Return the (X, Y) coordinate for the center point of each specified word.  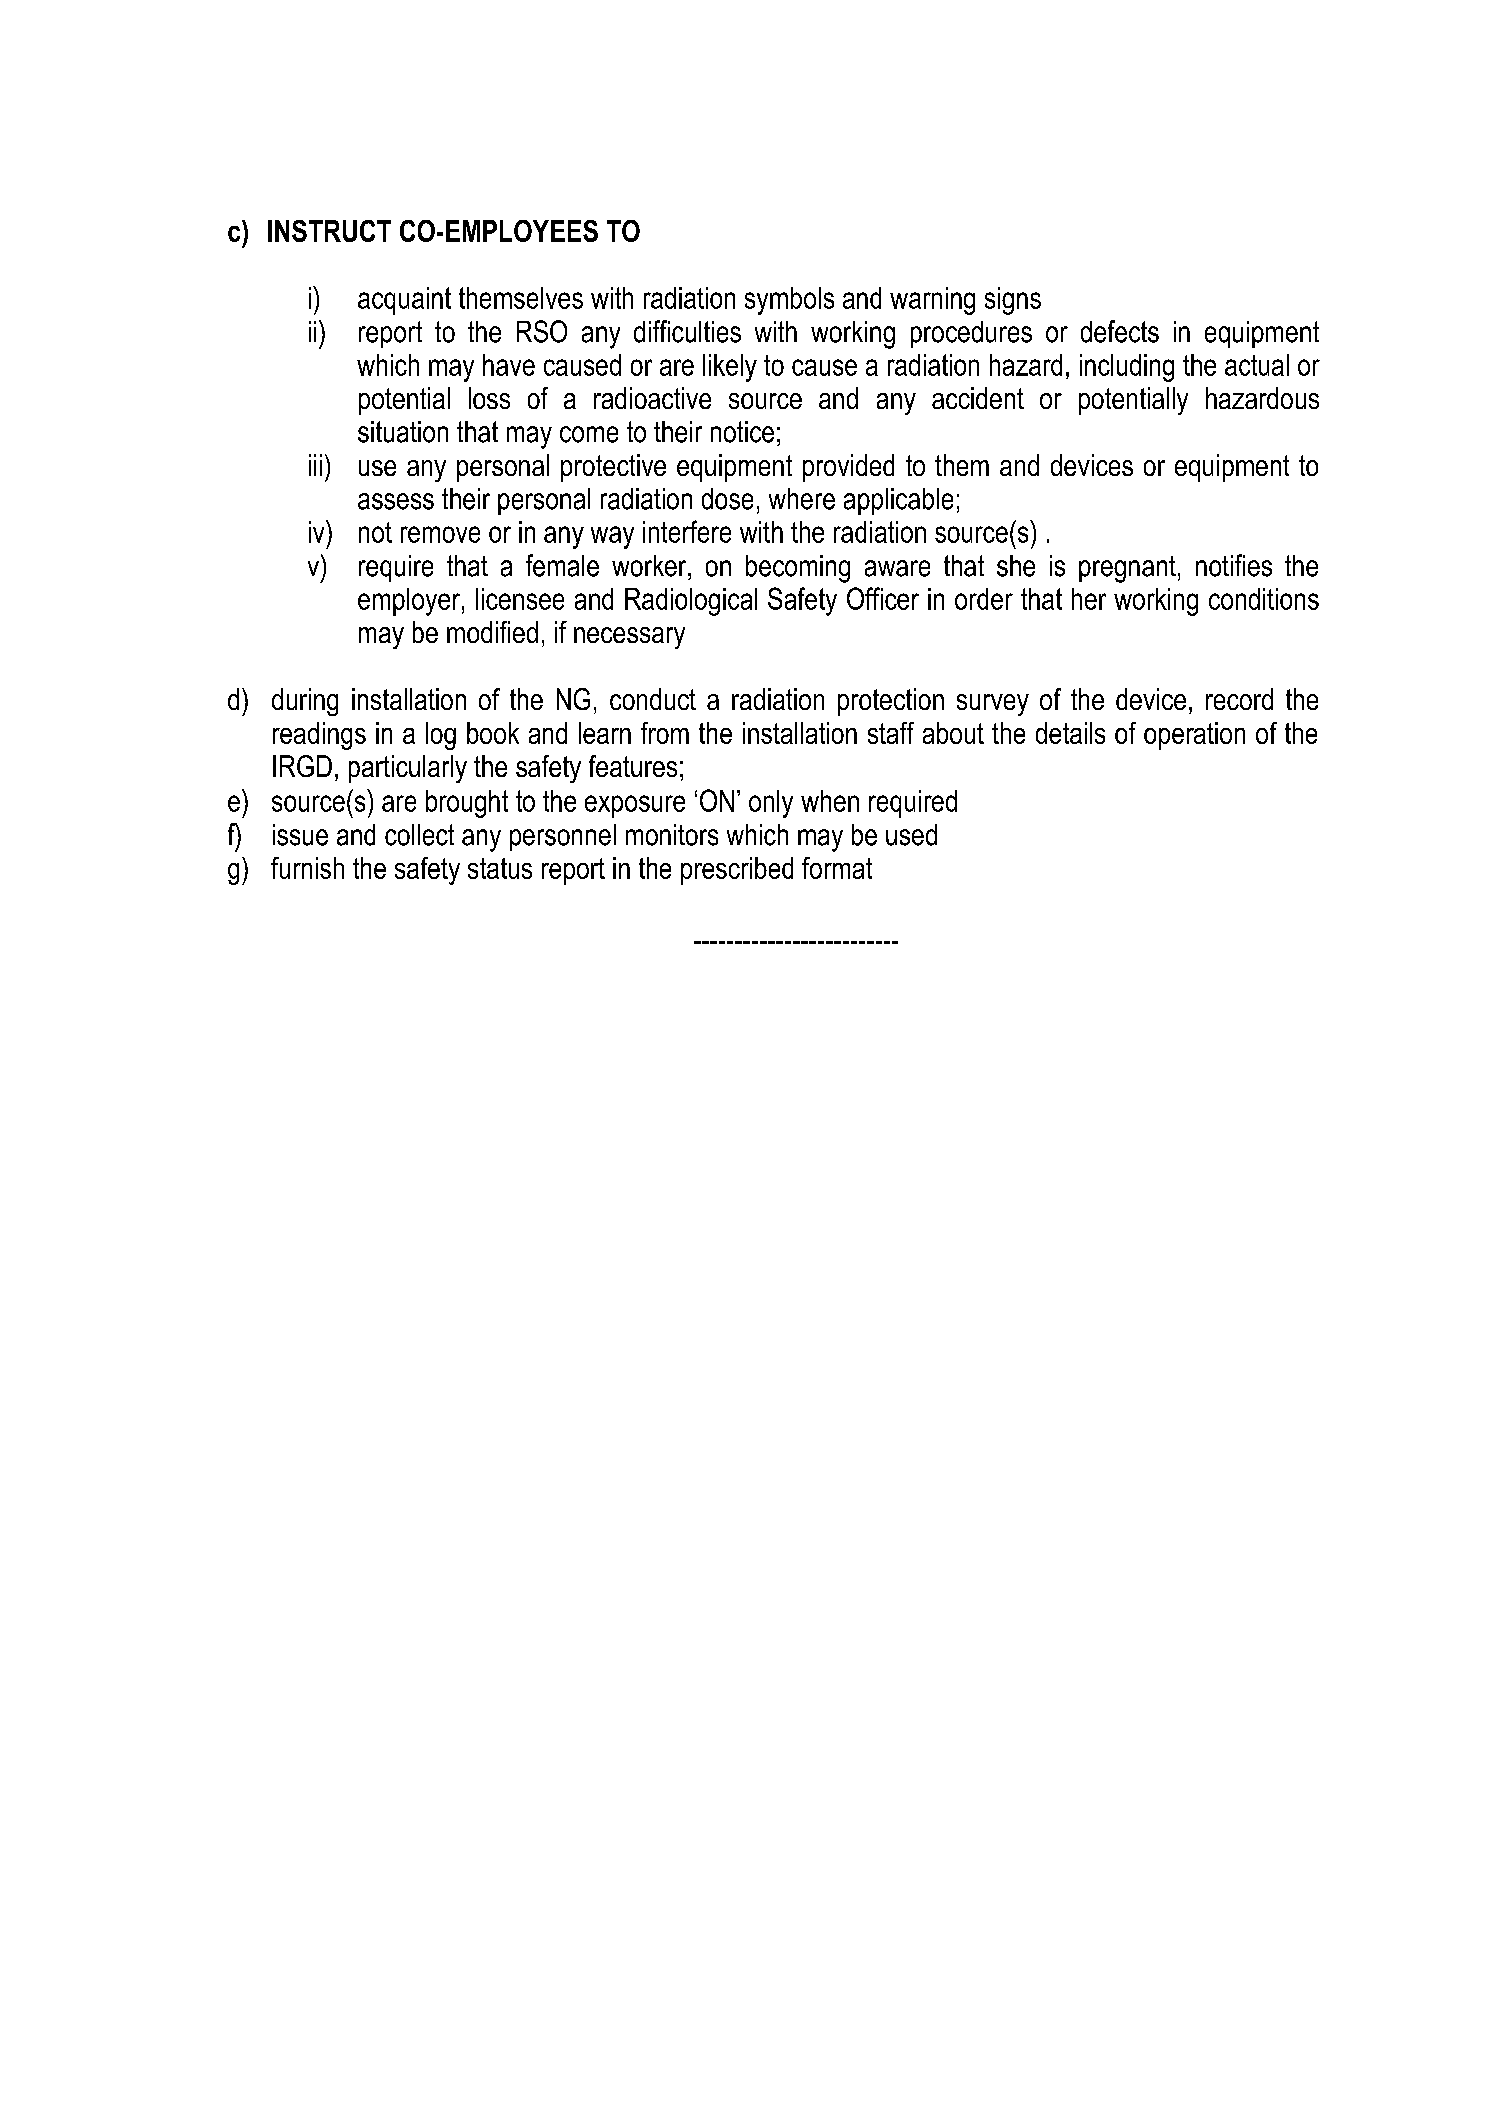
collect (419, 835)
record (1239, 699)
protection (891, 702)
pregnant (1127, 569)
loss (489, 398)
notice (742, 432)
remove (440, 534)
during (305, 702)
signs (1013, 301)
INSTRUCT (329, 231)
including (1127, 368)
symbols (789, 301)
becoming (798, 569)
